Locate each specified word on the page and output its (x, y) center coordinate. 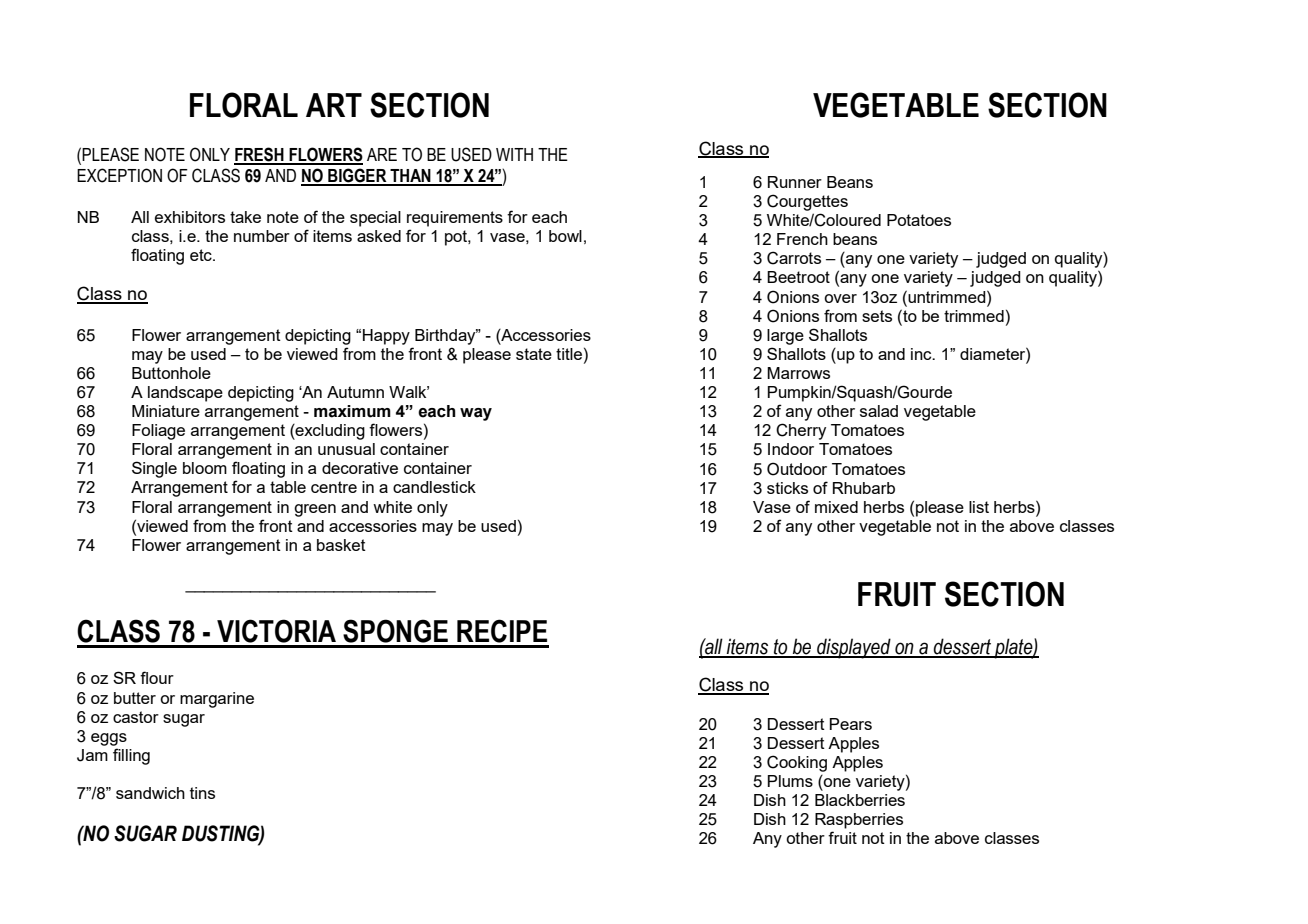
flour (157, 677)
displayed (854, 648)
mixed (836, 507)
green (315, 510)
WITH (514, 154)
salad (879, 411)
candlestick (434, 487)
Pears (851, 724)
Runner (795, 182)
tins (202, 793)
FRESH (260, 155)
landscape (185, 394)
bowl (565, 236)
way (476, 414)
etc (202, 255)
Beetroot (798, 277)
